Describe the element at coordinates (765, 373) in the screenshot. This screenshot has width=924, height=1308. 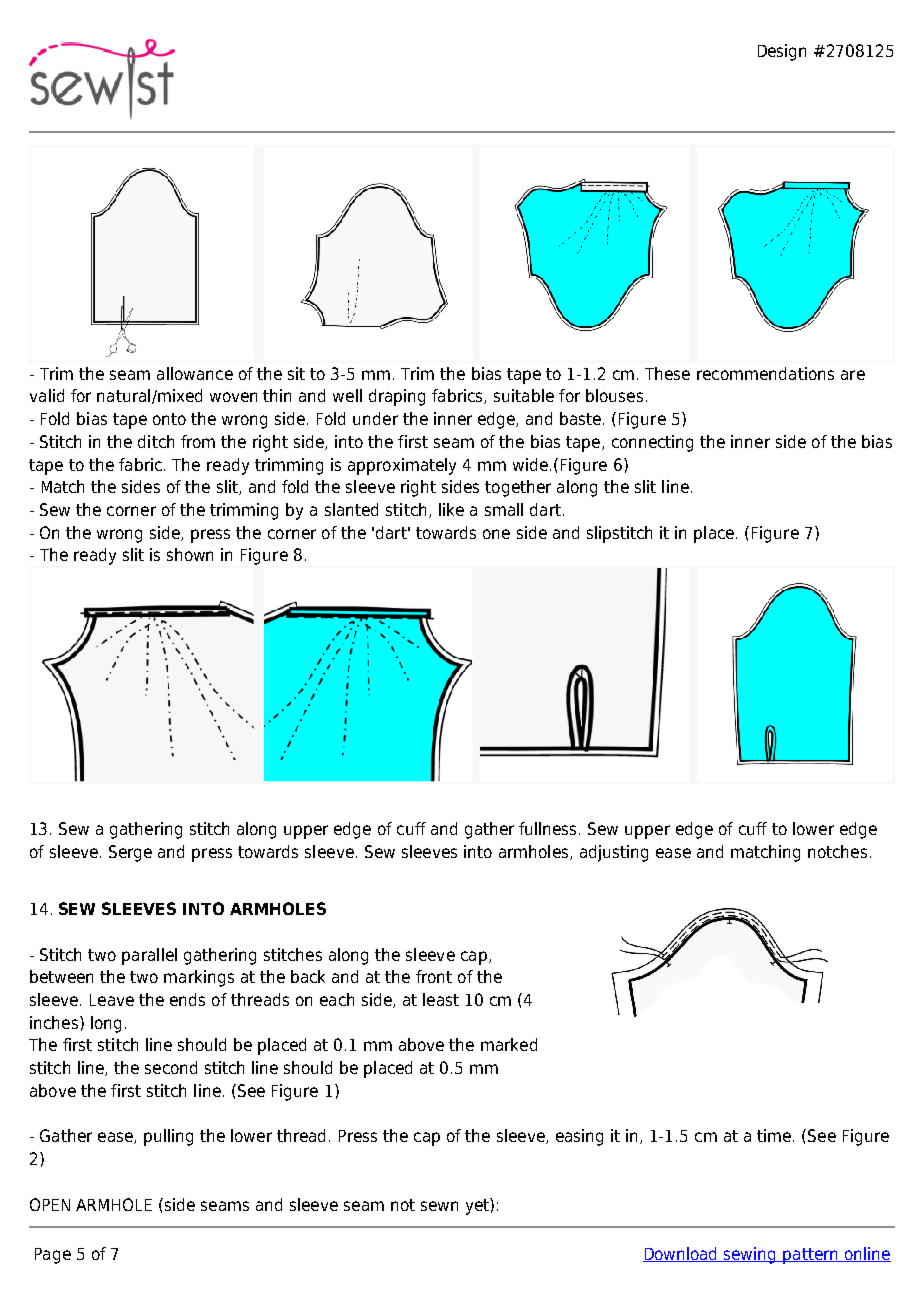
I see `recommendations` at that location.
